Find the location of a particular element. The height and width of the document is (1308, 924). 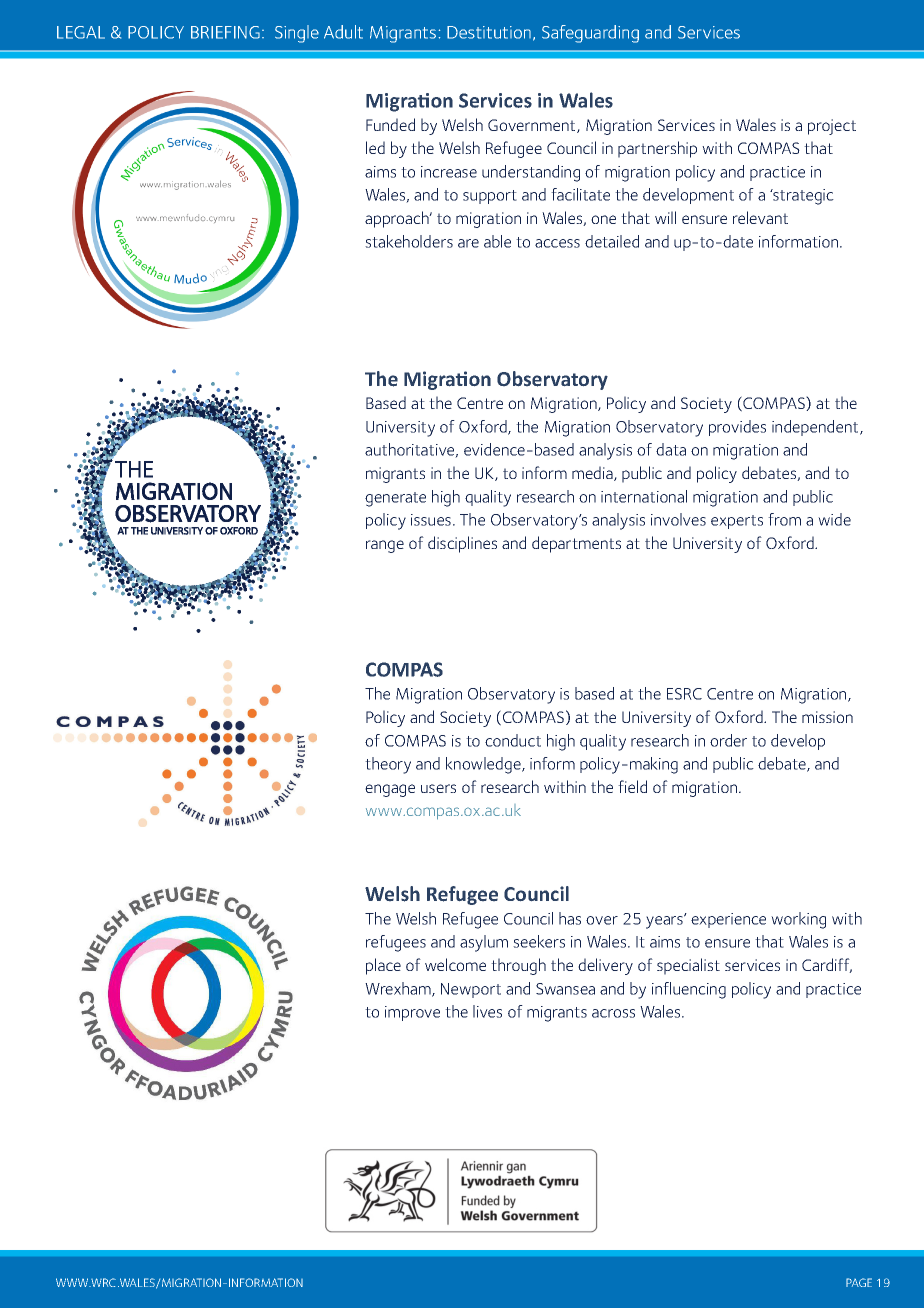

conduct is located at coordinates (513, 740).
